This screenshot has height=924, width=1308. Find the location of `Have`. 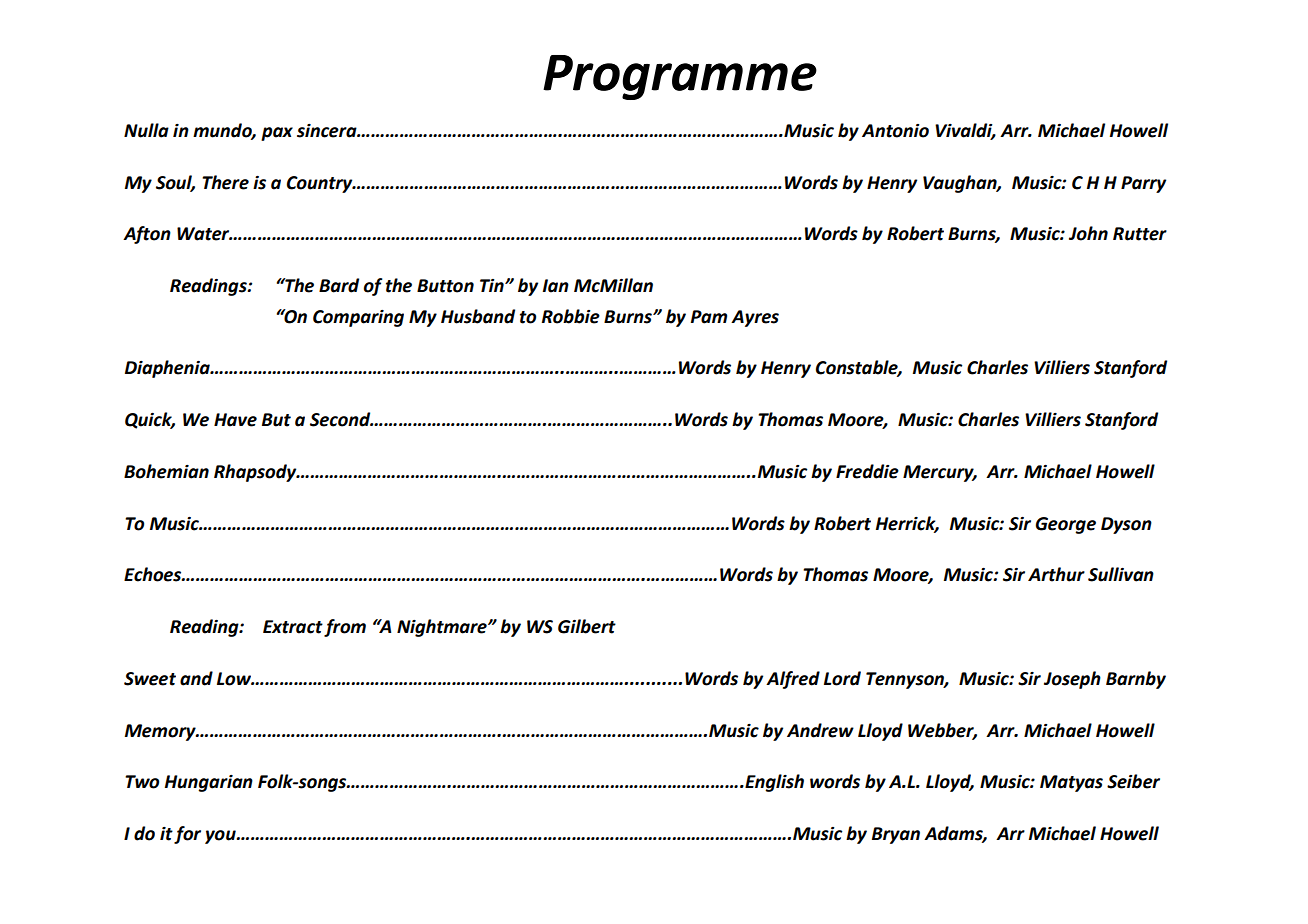

Have is located at coordinates (235, 420).
